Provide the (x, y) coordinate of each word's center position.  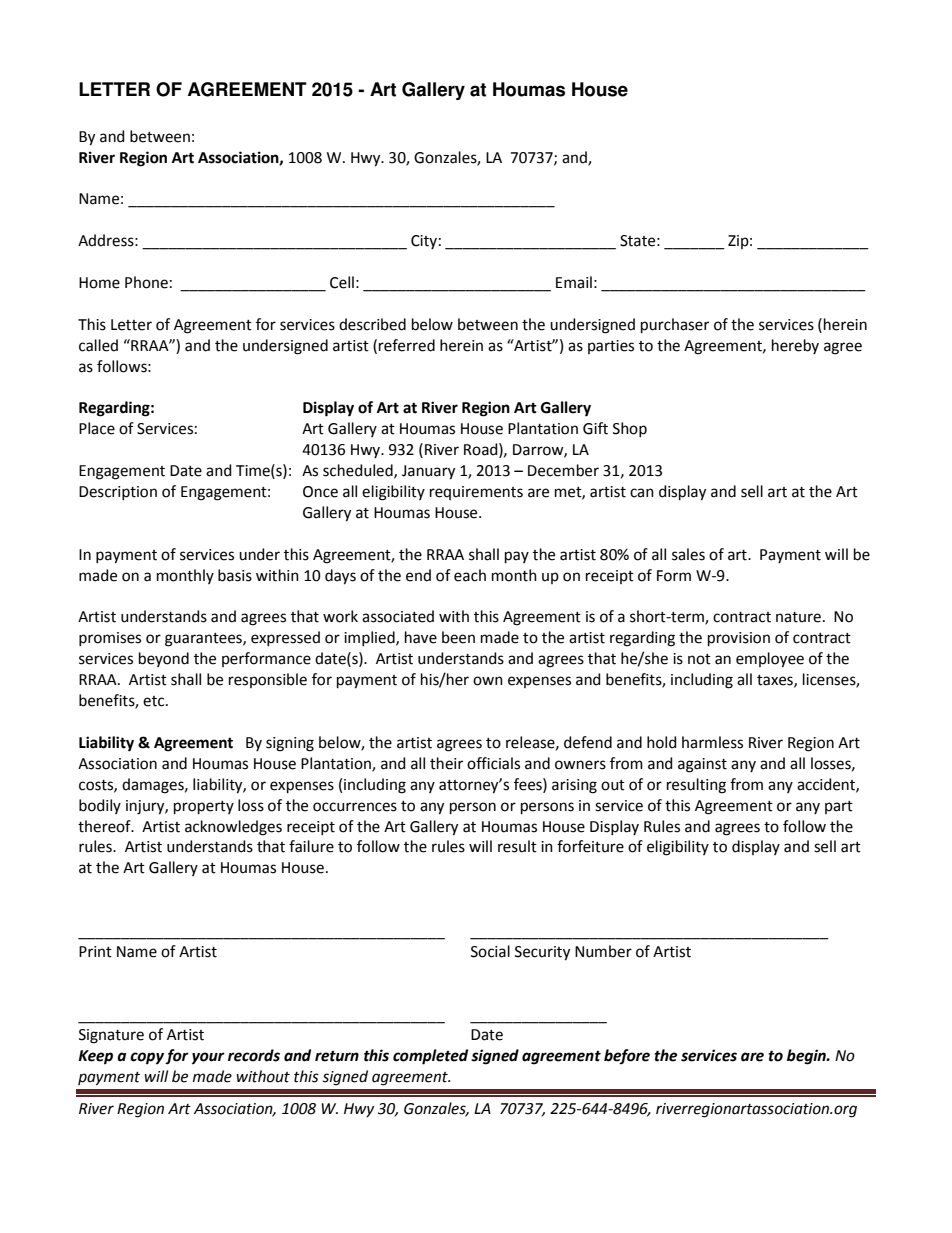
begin (807, 1057)
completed (430, 1057)
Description (118, 493)
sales (688, 554)
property (204, 807)
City (424, 242)
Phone (146, 282)
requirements (476, 493)
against (702, 765)
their (446, 763)
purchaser (675, 325)
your (208, 1058)
